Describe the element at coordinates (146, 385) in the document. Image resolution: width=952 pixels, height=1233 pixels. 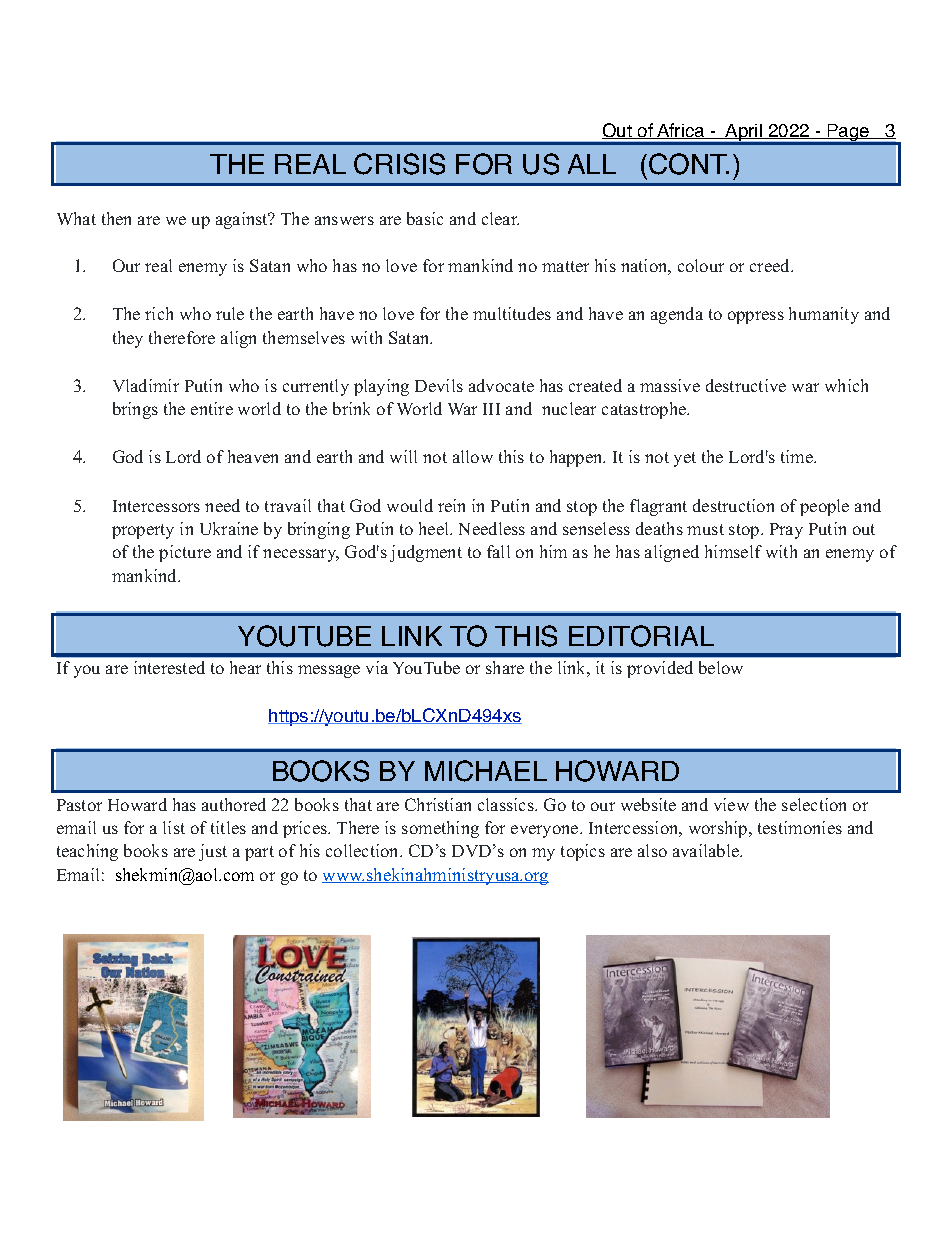
I see `Vladimir` at that location.
